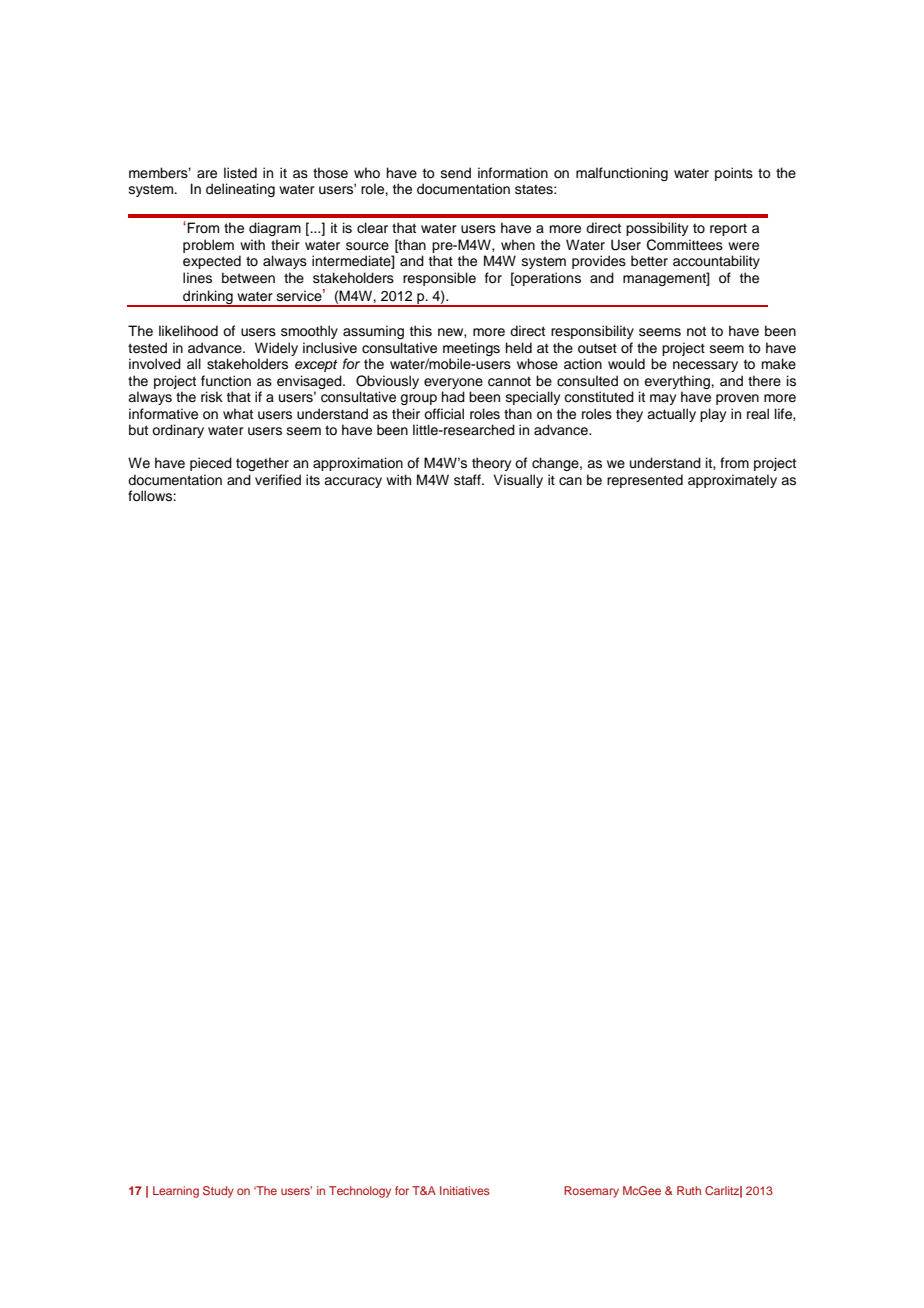  I want to click on send, so click(456, 173).
